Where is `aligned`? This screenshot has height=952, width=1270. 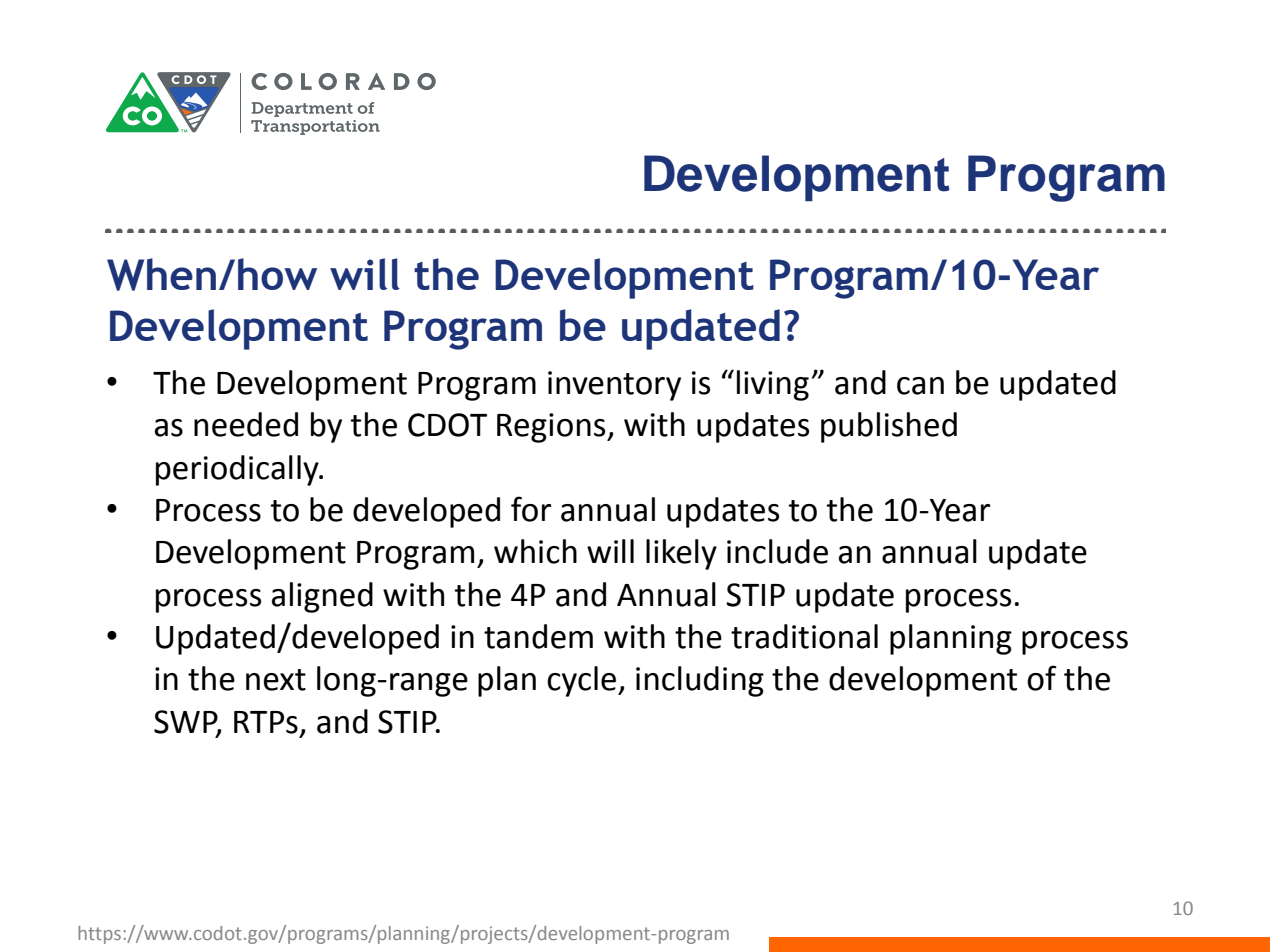
aligned is located at coordinates (322, 597).
